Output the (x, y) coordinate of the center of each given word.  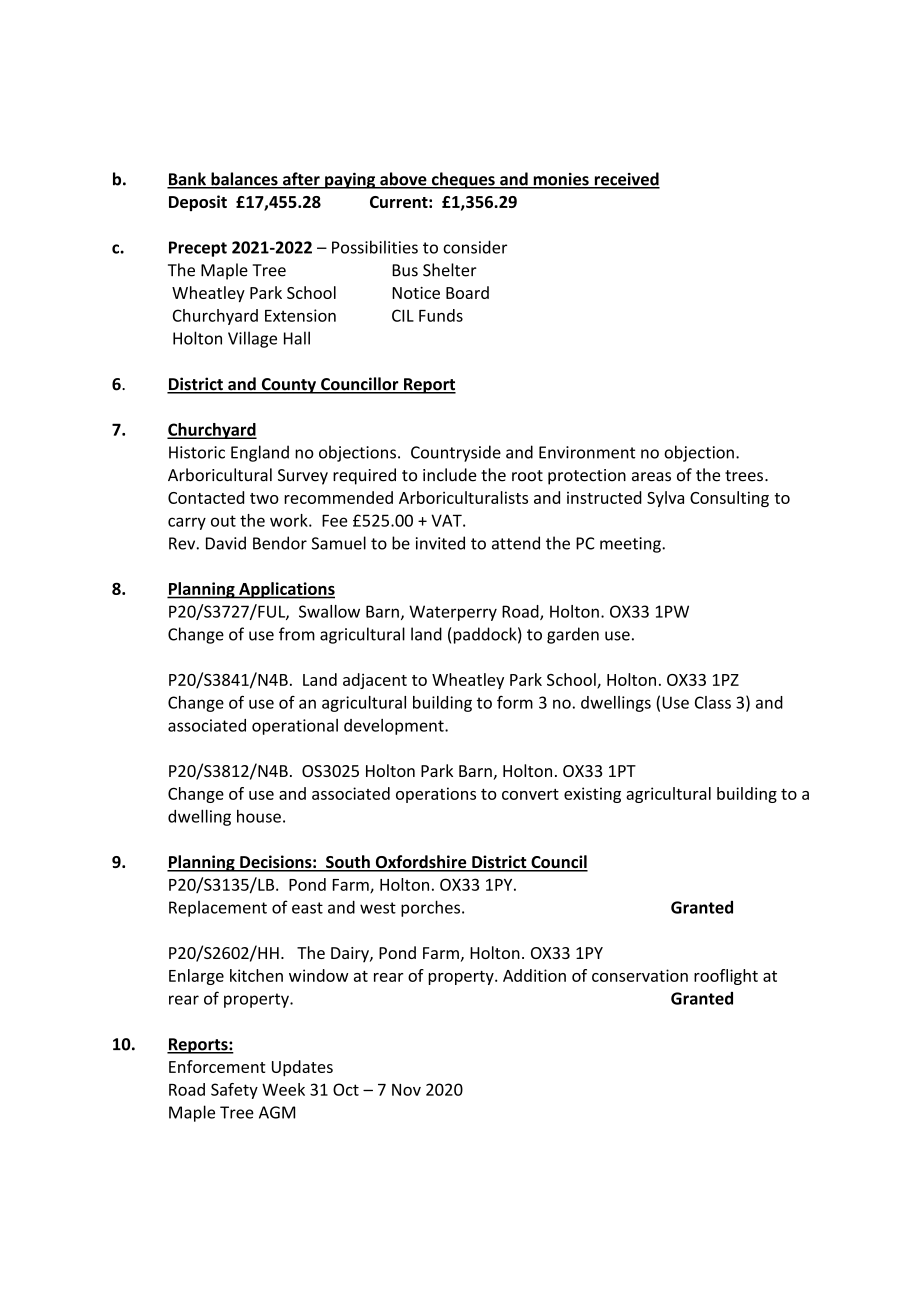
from (297, 634)
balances (244, 180)
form (515, 702)
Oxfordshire (421, 863)
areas (651, 477)
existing (592, 795)
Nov (406, 1090)
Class (713, 702)
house (259, 816)
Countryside (456, 453)
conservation (640, 975)
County (288, 386)
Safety (234, 1091)
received (626, 180)
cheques (463, 180)
